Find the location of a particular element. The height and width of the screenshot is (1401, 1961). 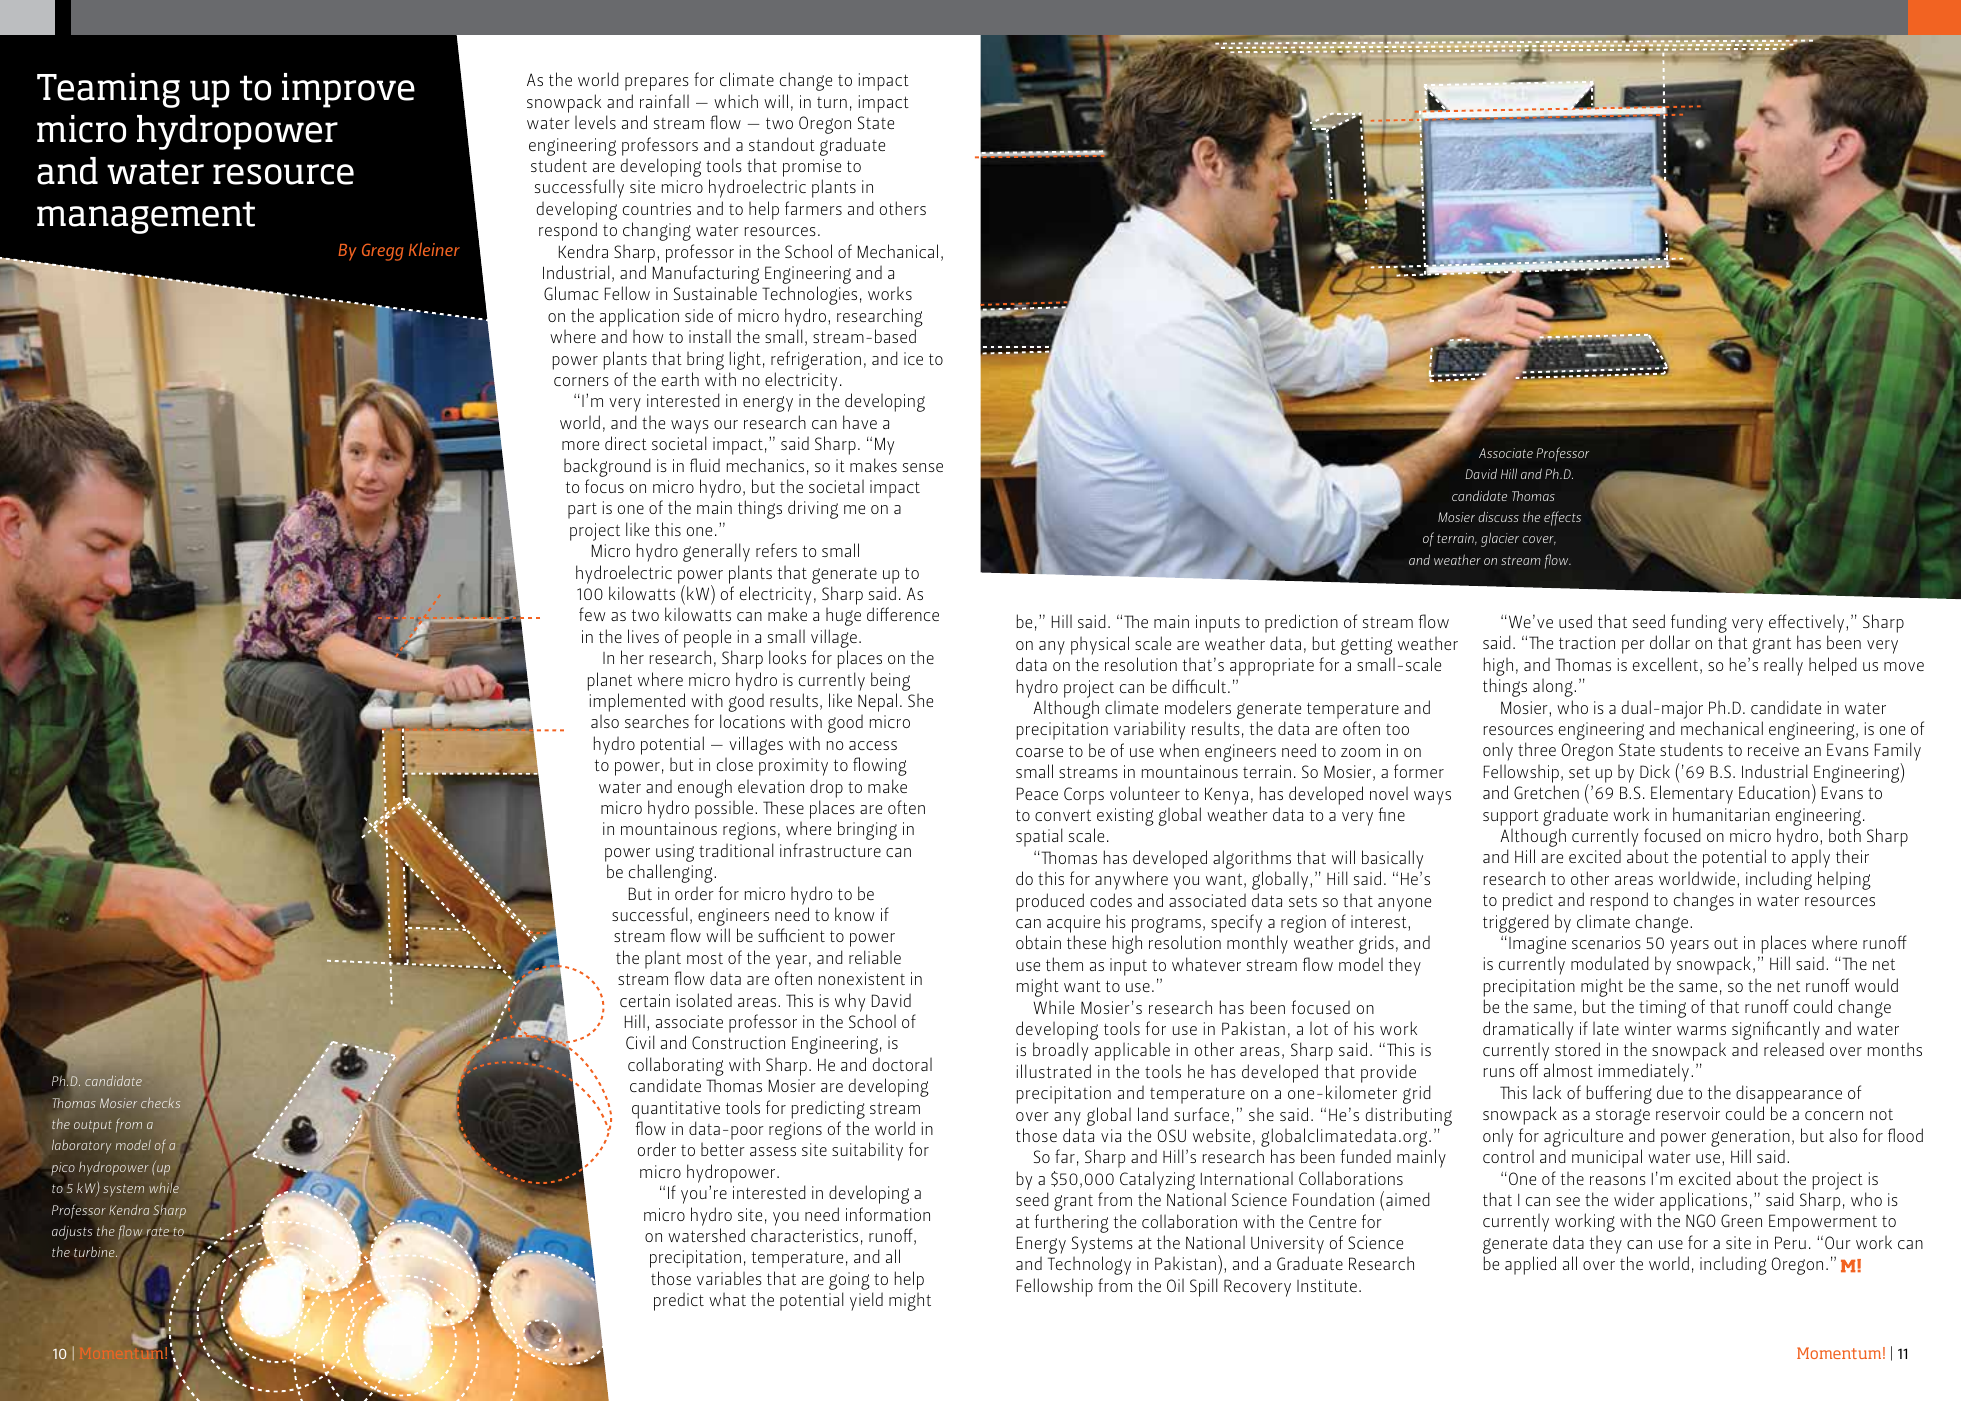

improve is located at coordinates (348, 90).
